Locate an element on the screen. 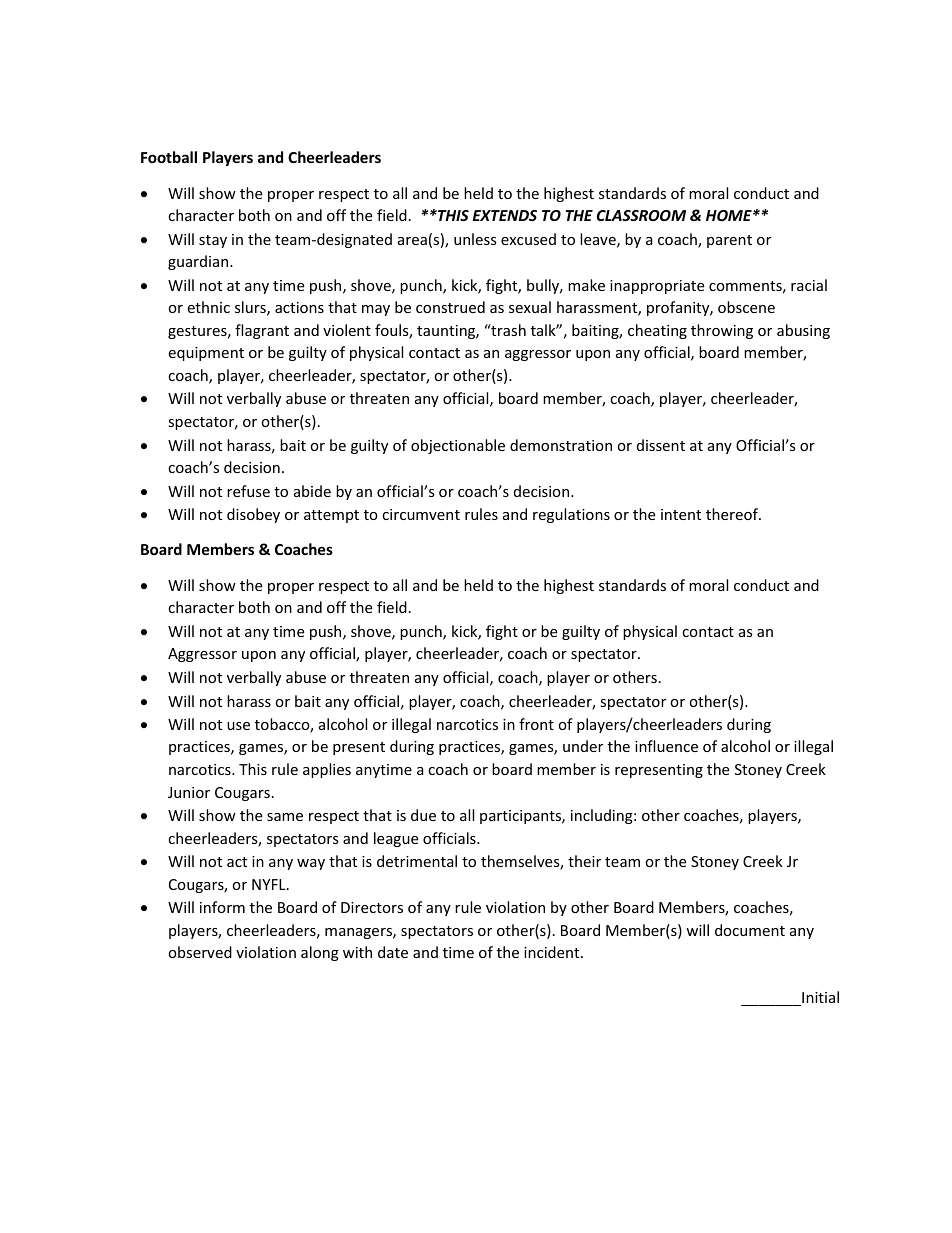 The image size is (952, 1233). parent is located at coordinates (729, 241).
